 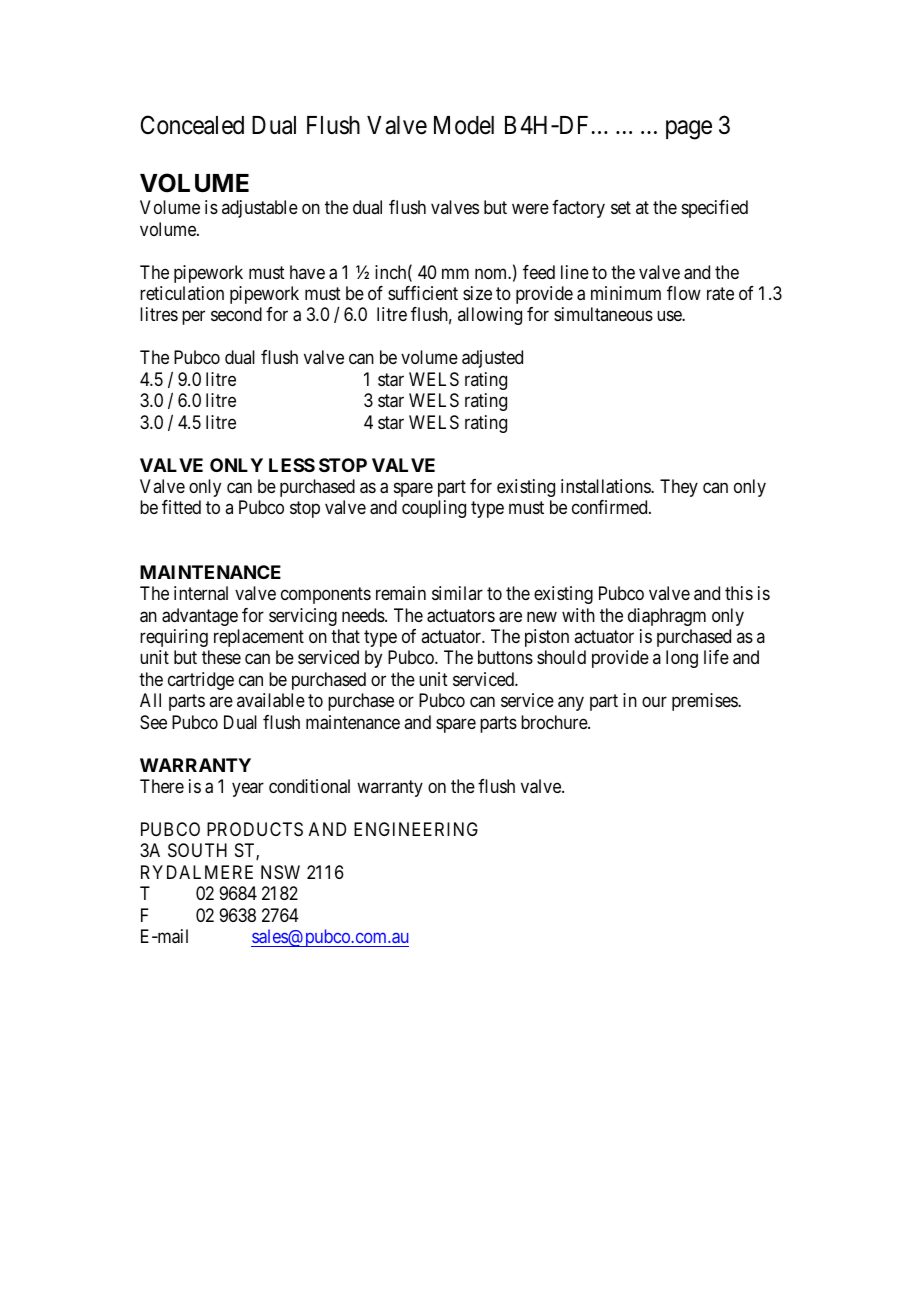 What do you see at coordinates (416, 829) in the page?
I see `ENGINEERING` at bounding box center [416, 829].
